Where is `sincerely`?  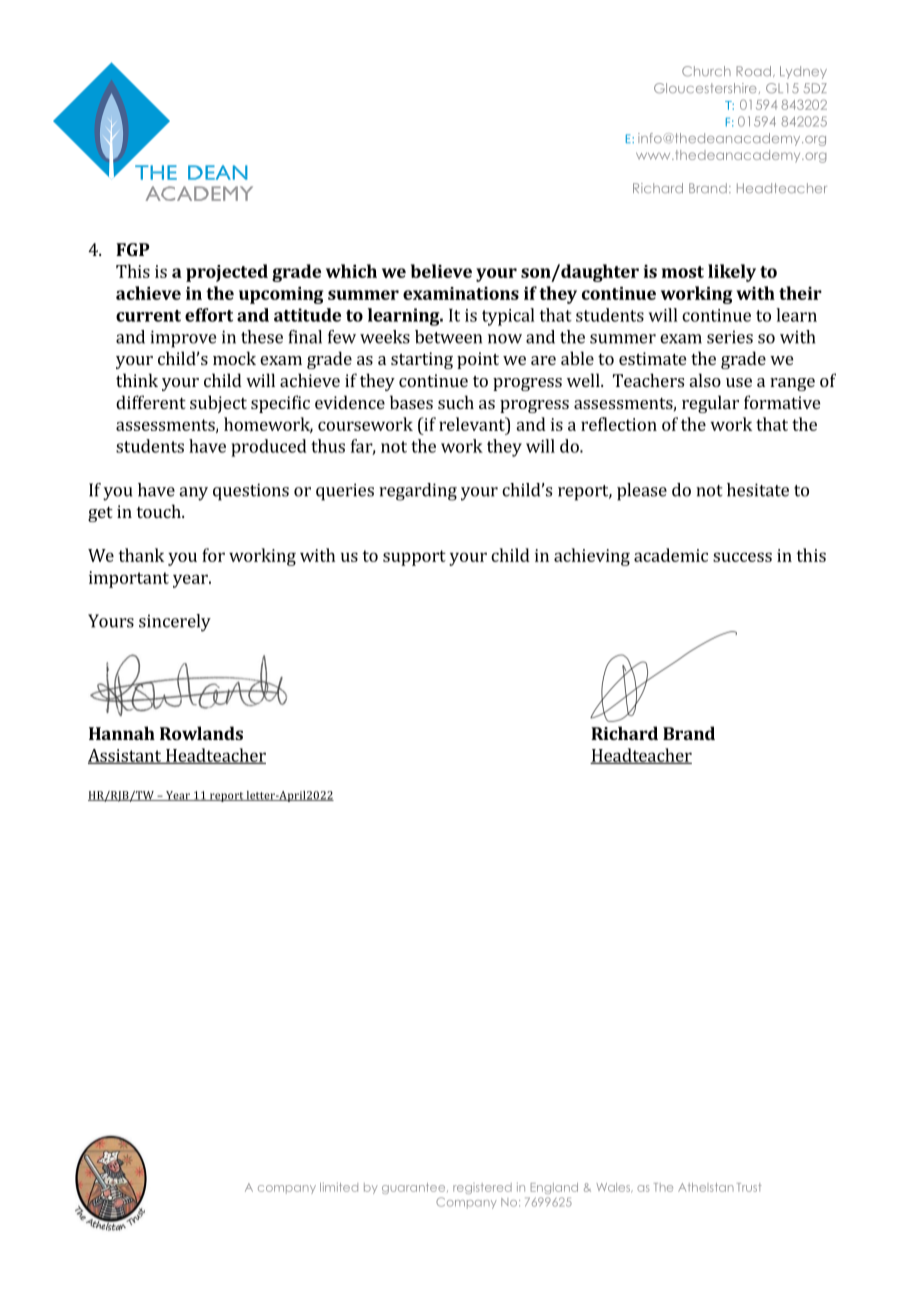 sincerely is located at coordinates (175, 623).
